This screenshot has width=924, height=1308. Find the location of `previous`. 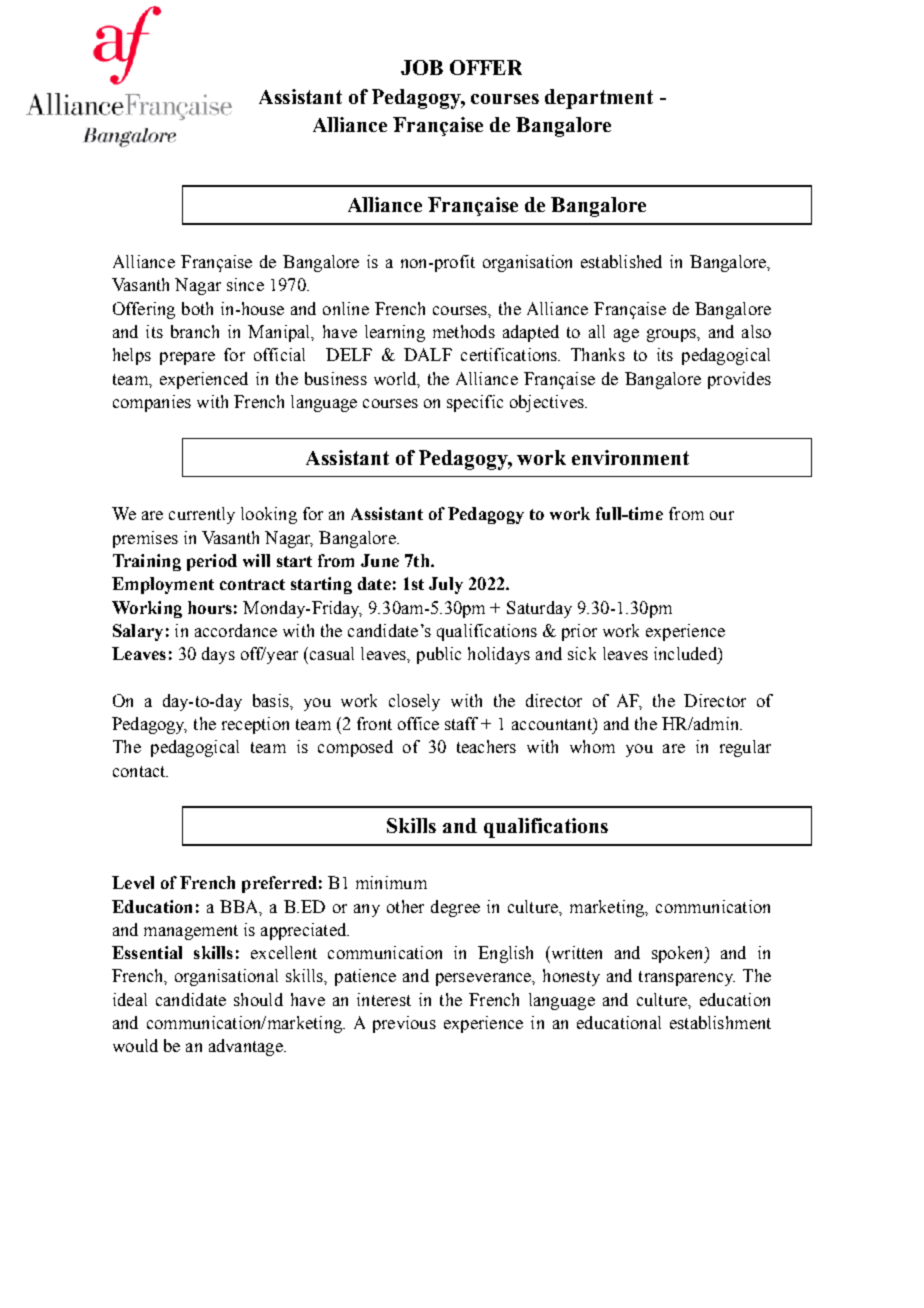

previous is located at coordinates (404, 1024).
